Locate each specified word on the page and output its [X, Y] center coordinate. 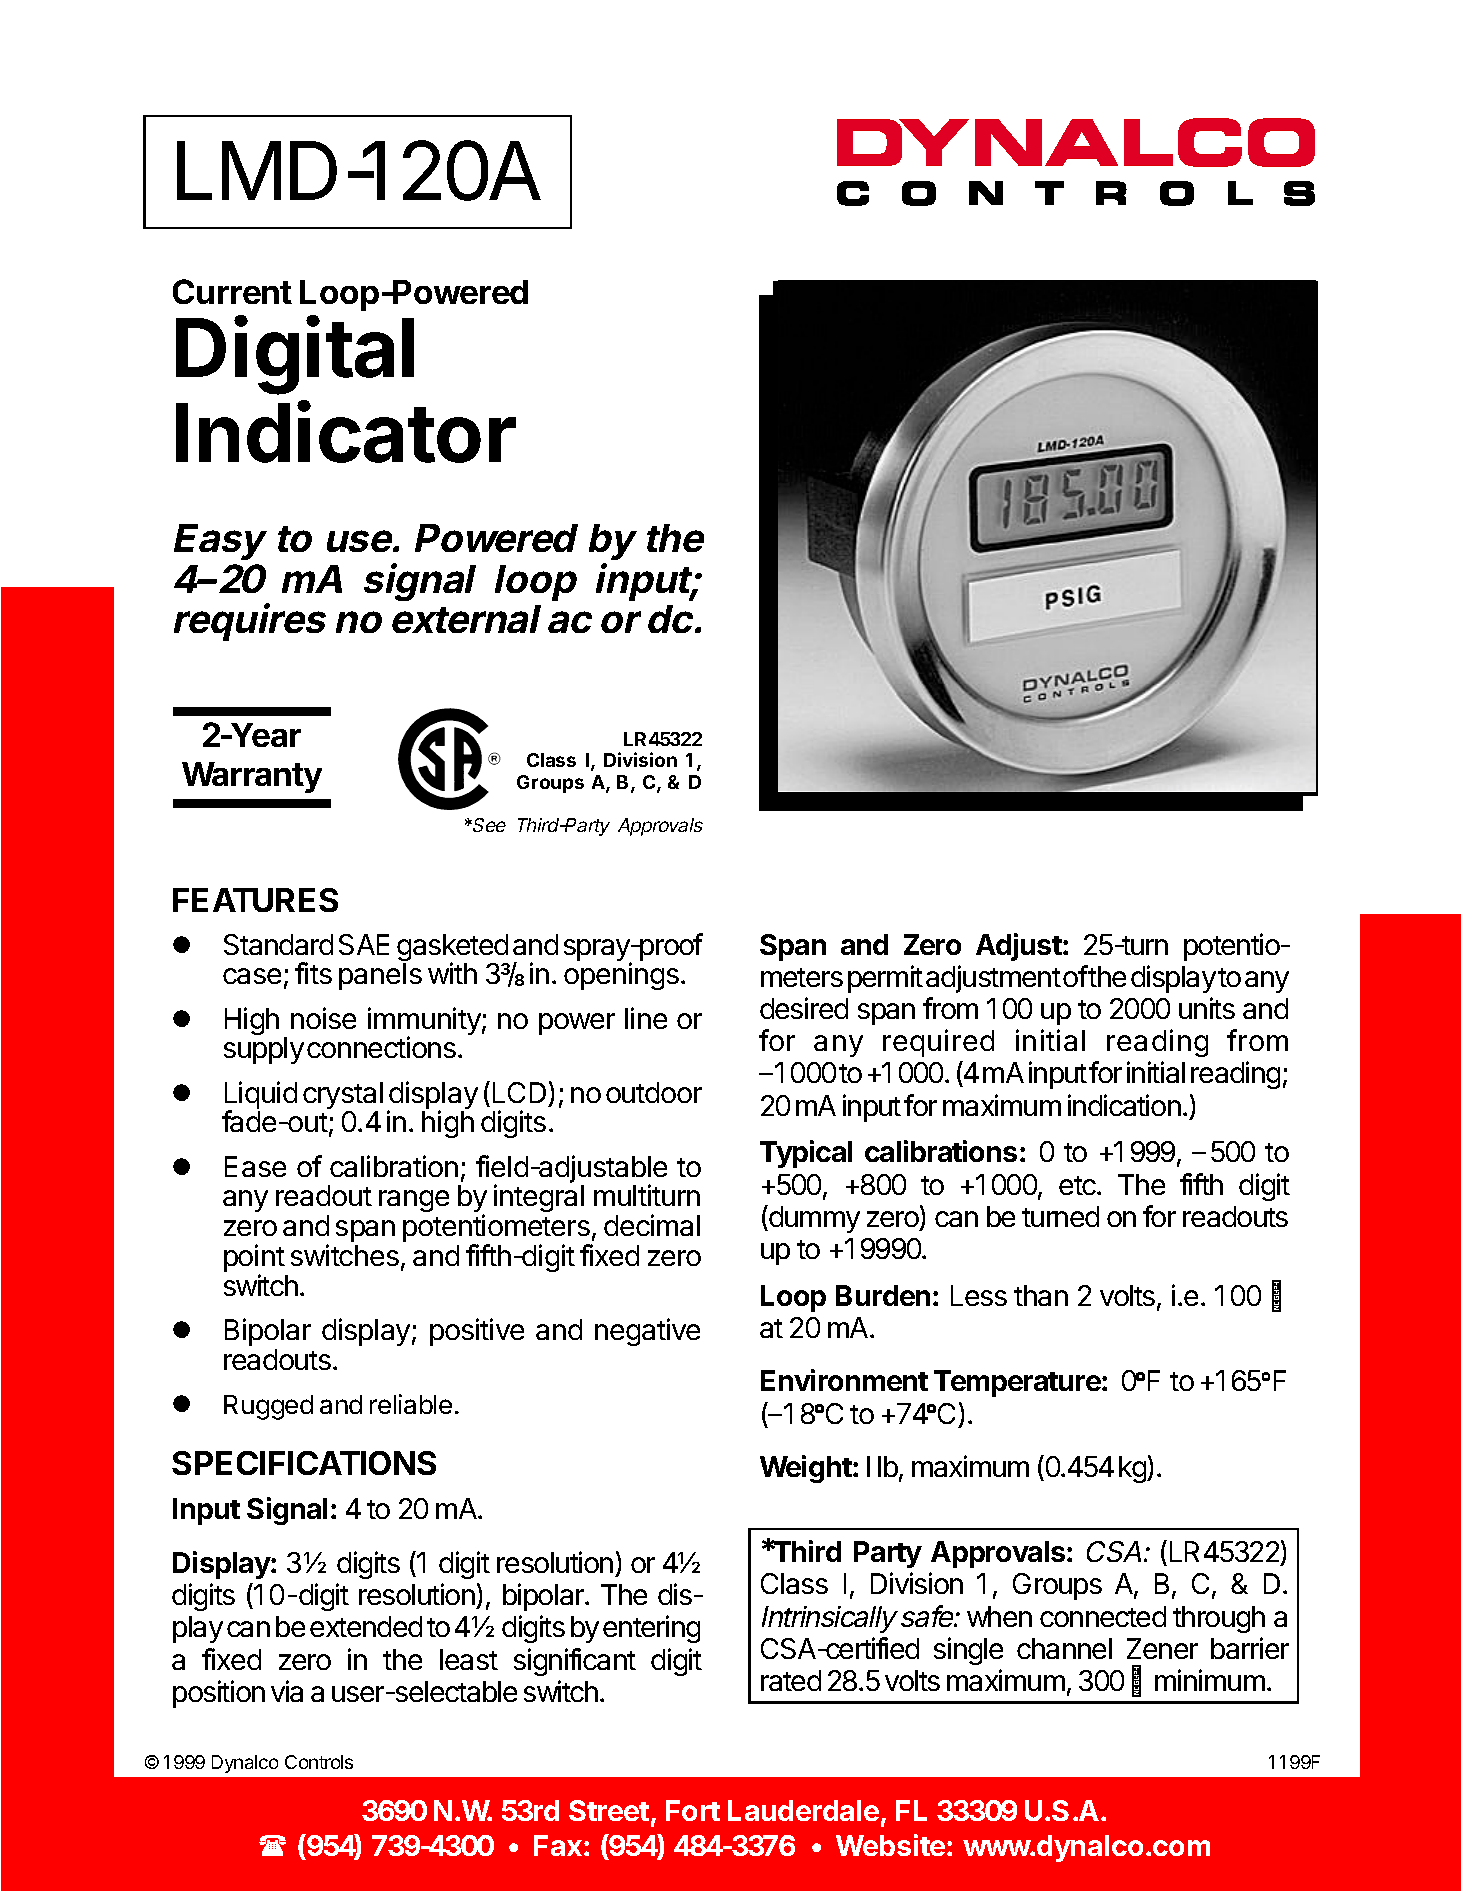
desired [804, 1008]
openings [621, 976]
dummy [813, 1219]
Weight [806, 1469]
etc [1078, 1185]
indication [1124, 1105]
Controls [319, 1762]
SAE [364, 944]
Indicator [346, 432]
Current [232, 291]
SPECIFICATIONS [304, 1463]
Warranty [252, 777]
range [414, 1201]
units [1207, 1008]
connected [1103, 1616]
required [938, 1043]
